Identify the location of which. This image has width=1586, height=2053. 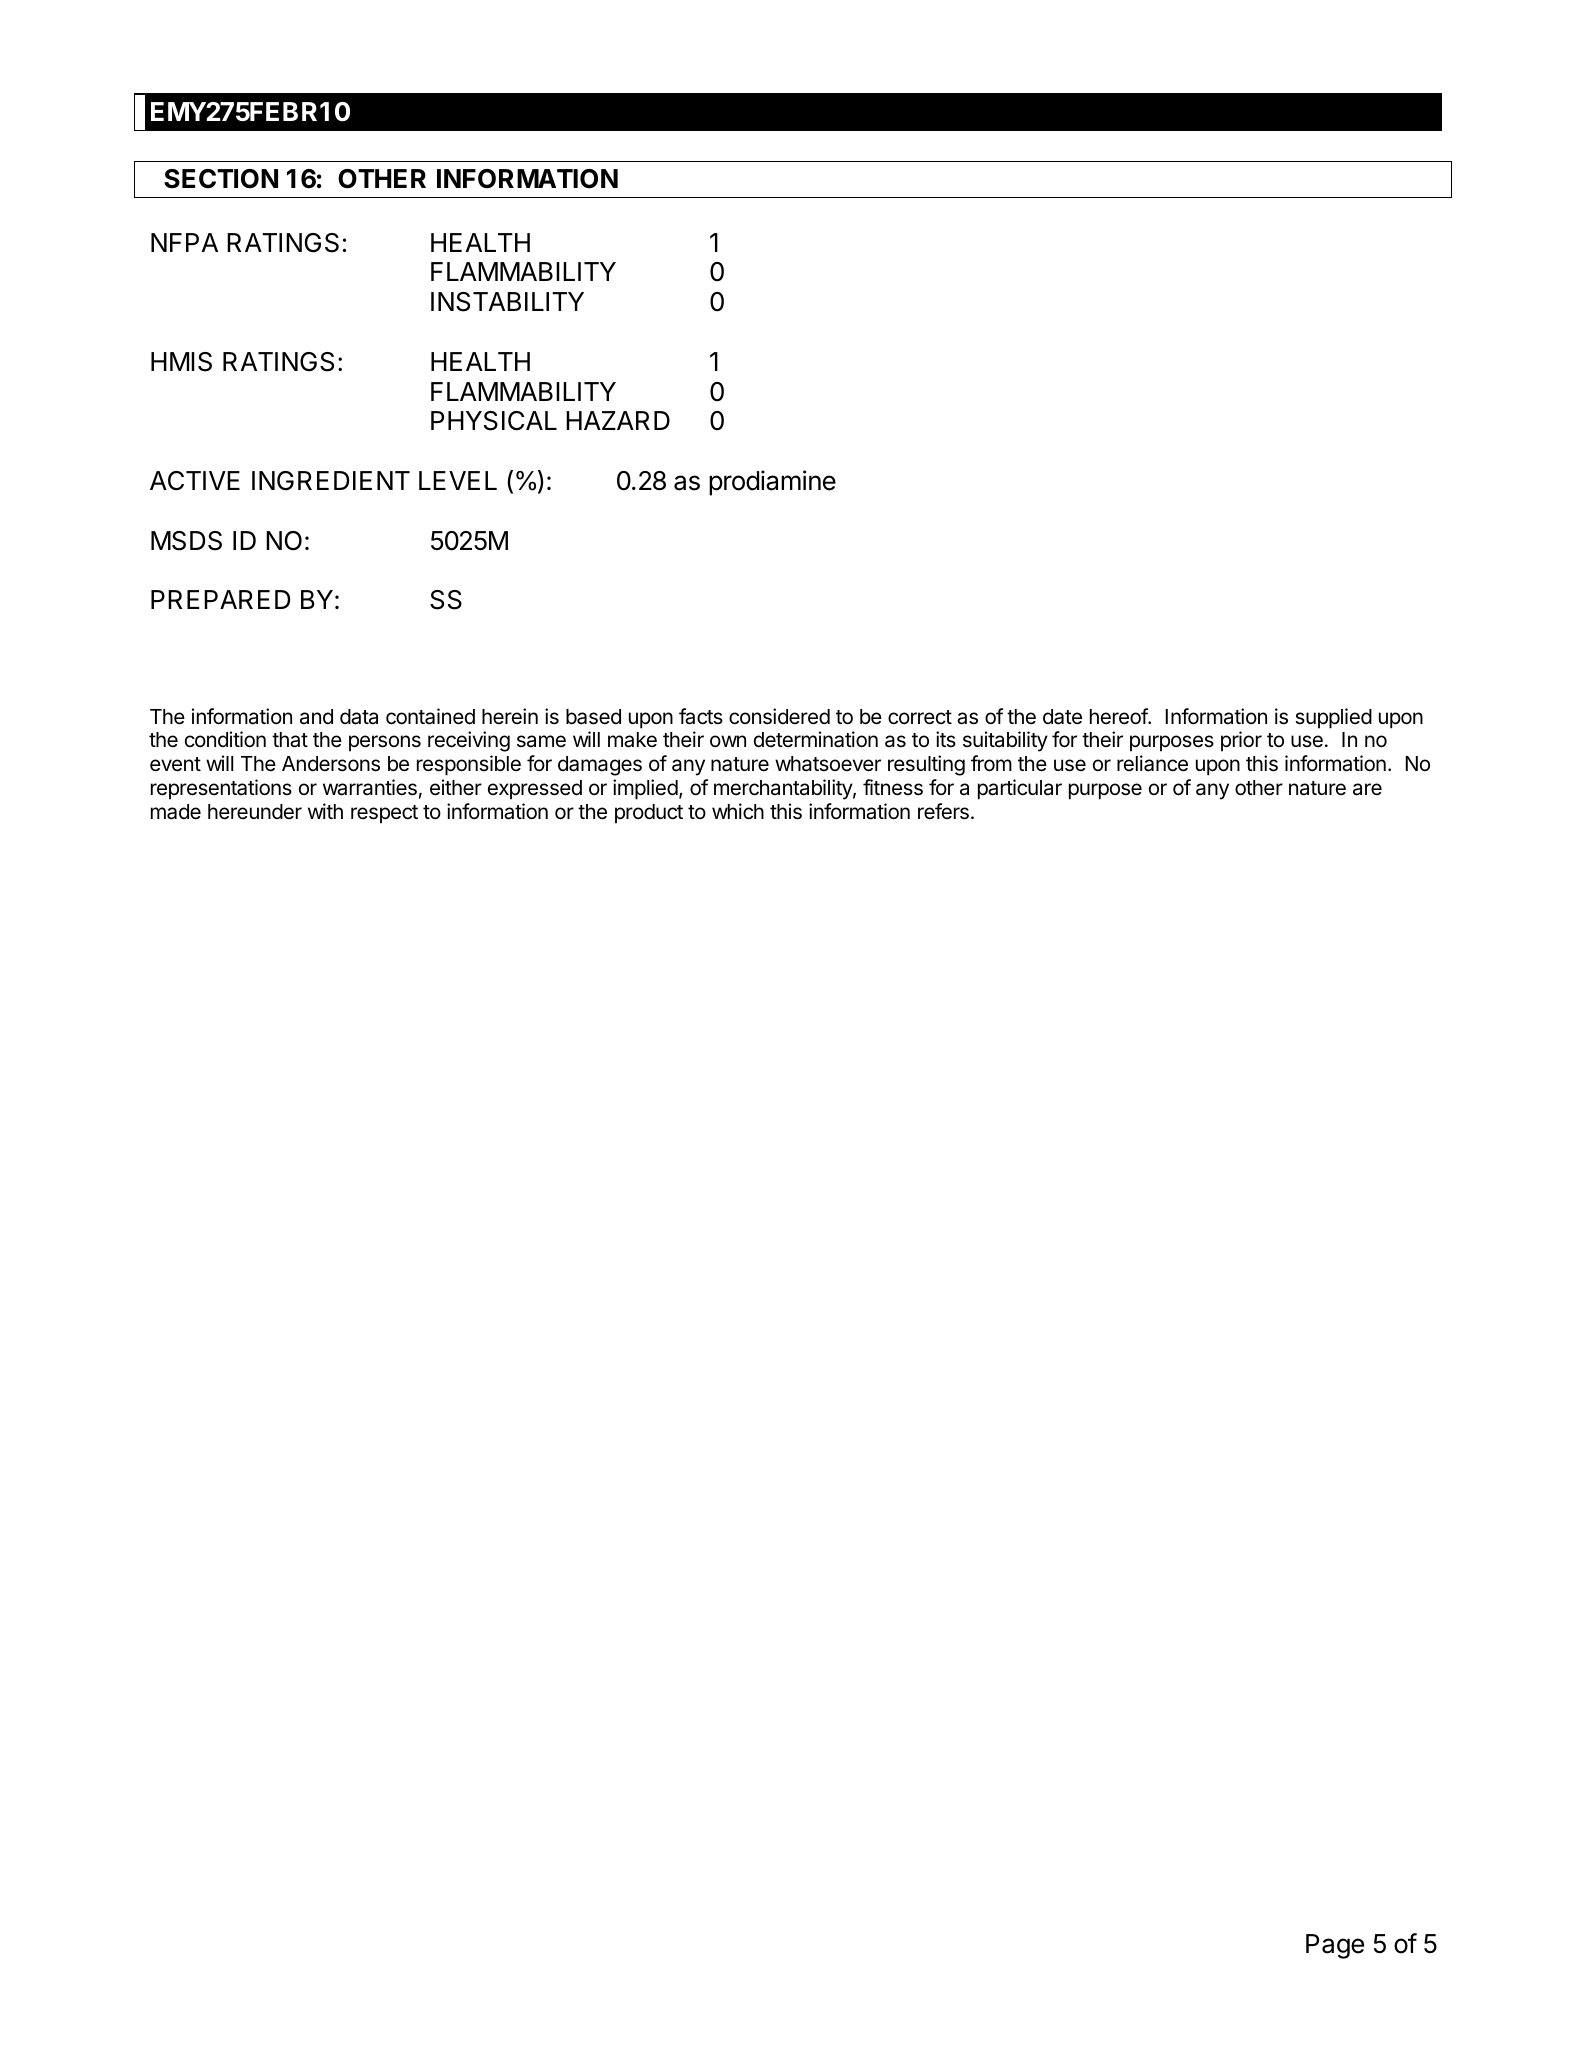
(738, 811).
